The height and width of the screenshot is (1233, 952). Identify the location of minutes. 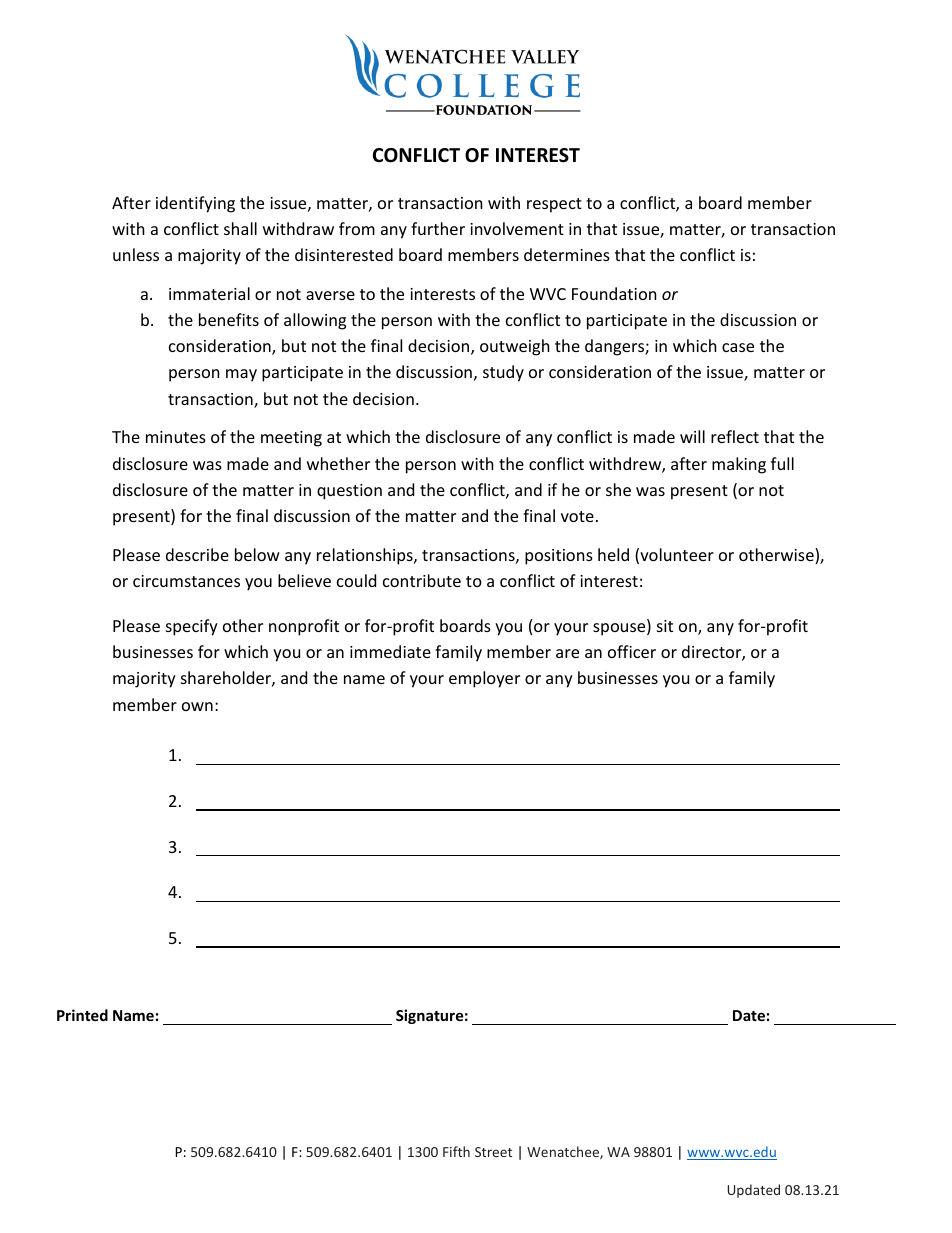
(176, 437).
